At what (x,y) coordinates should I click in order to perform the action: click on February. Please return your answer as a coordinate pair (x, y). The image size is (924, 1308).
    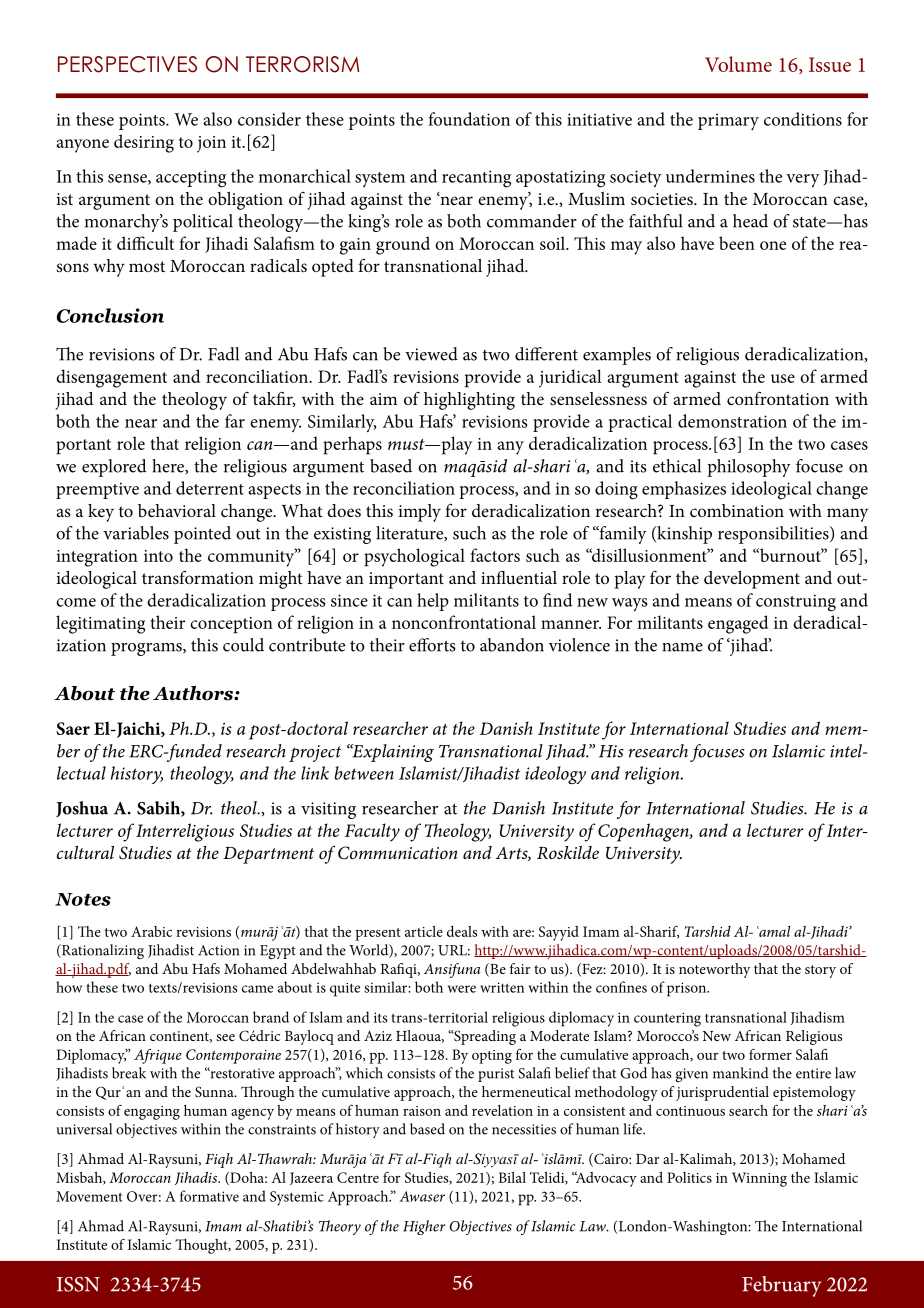
    Looking at the image, I should click on (782, 1286).
